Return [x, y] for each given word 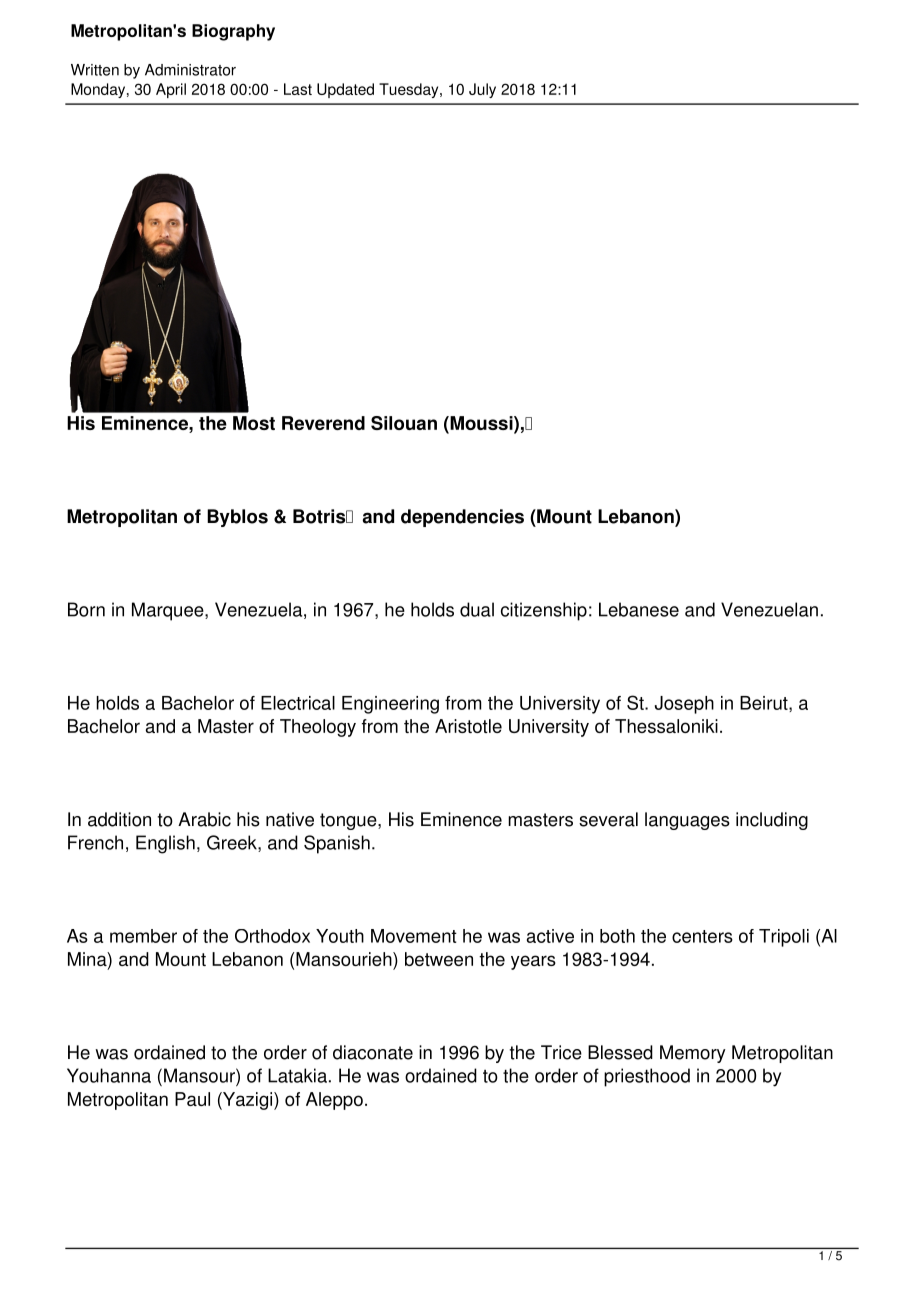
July [482, 90]
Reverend [323, 423]
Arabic [204, 819]
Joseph [684, 705]
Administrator [190, 70]
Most [254, 423]
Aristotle [468, 726]
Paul [192, 1099]
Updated [345, 90]
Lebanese [639, 609]
